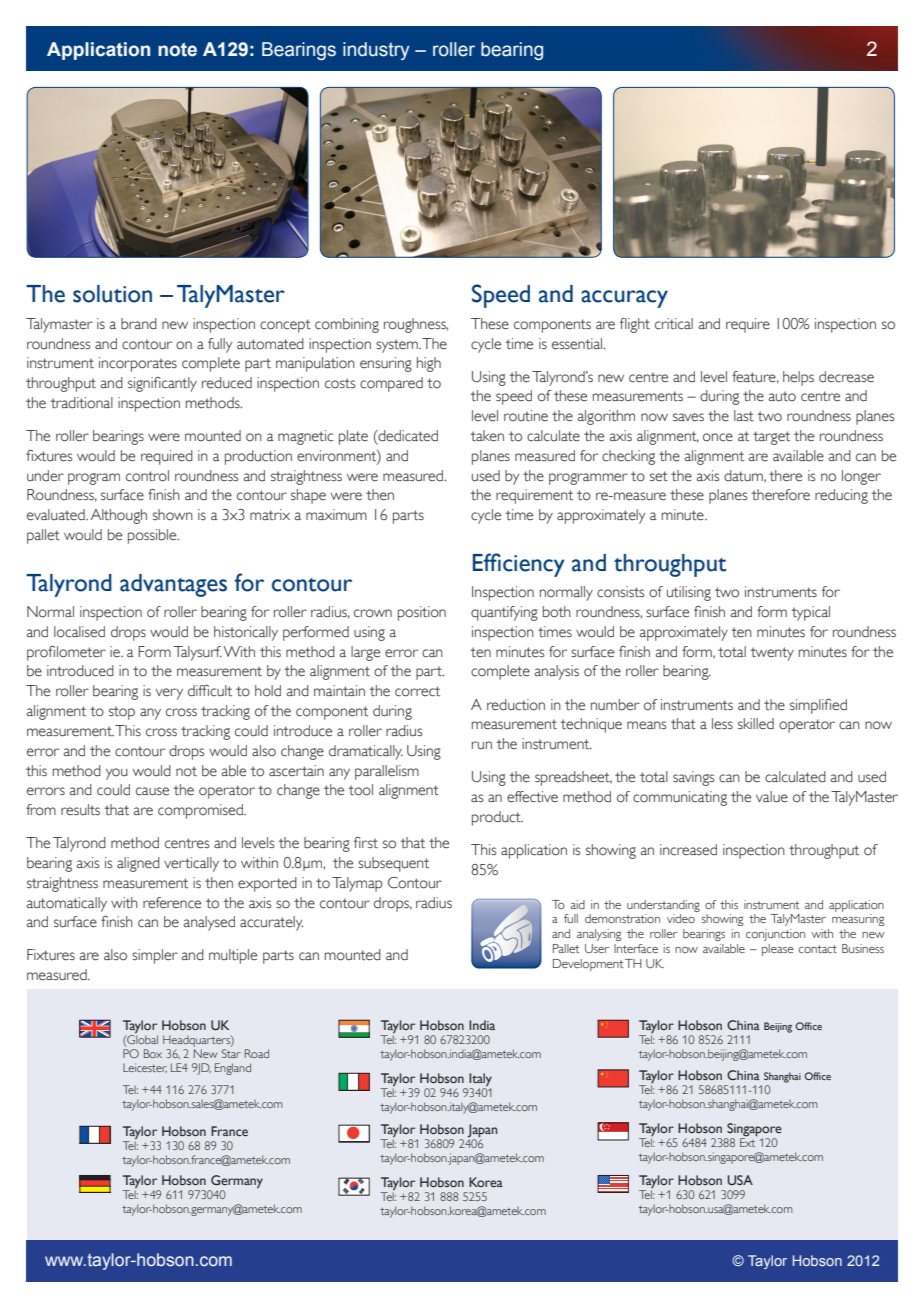 The width and height of the screenshot is (924, 1308). Describe the element at coordinates (422, 613) in the screenshot. I see `position` at that location.
